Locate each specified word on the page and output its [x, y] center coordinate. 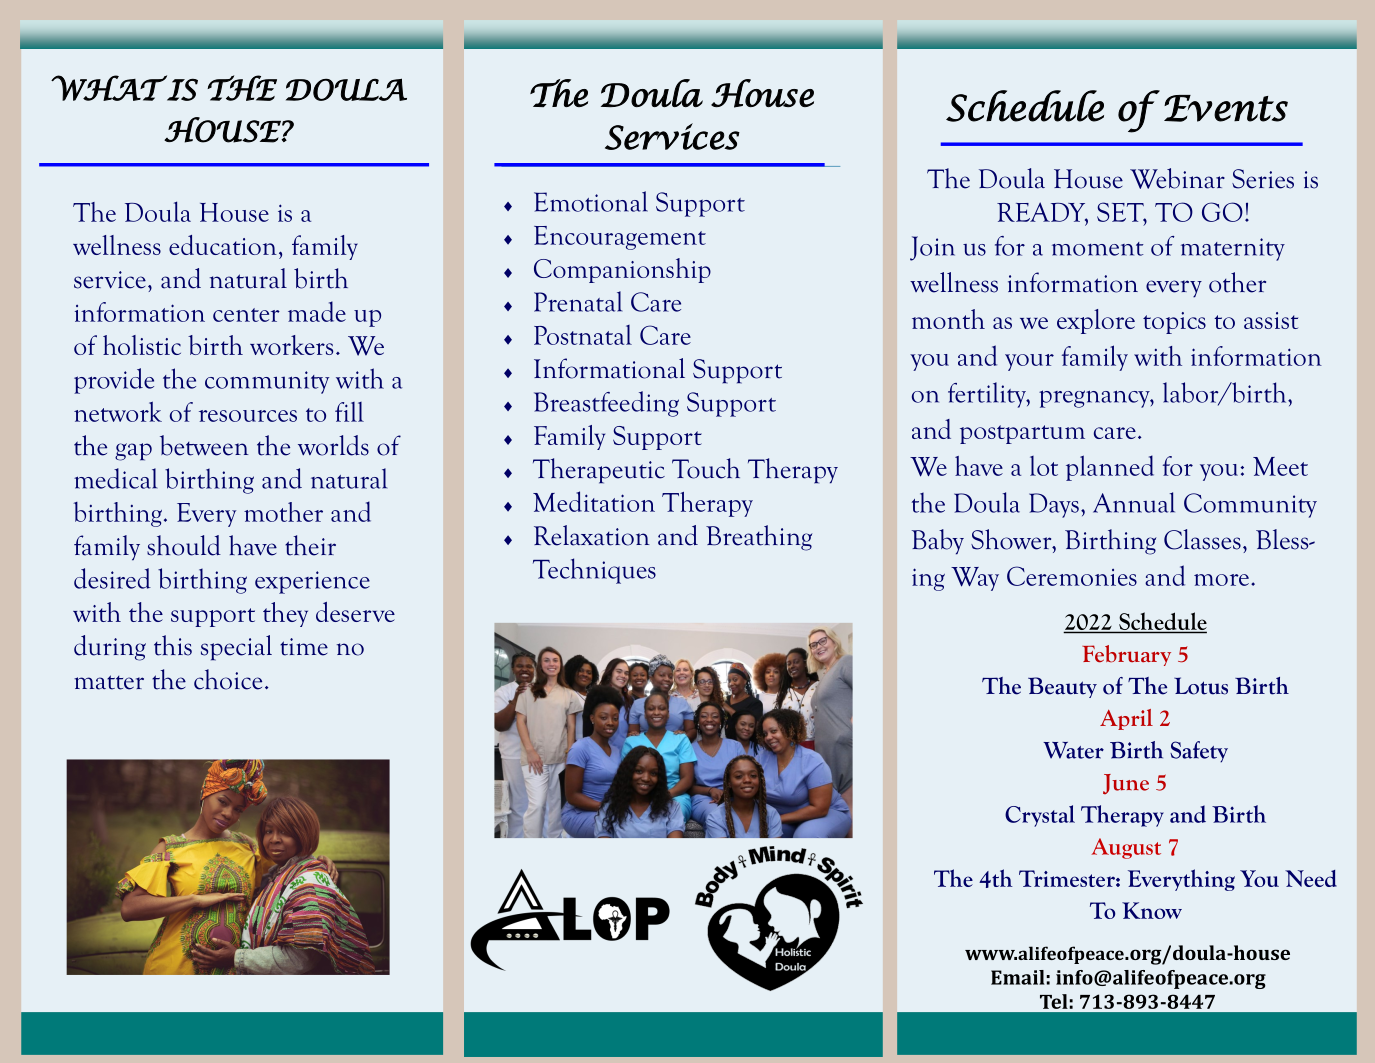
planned [1110, 468]
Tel [1054, 1001]
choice [228, 679]
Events [1226, 108]
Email [1018, 977]
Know [1152, 910]
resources [248, 416]
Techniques [594, 571]
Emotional [591, 201]
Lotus [1201, 686]
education [223, 245]
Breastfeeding [606, 404]
